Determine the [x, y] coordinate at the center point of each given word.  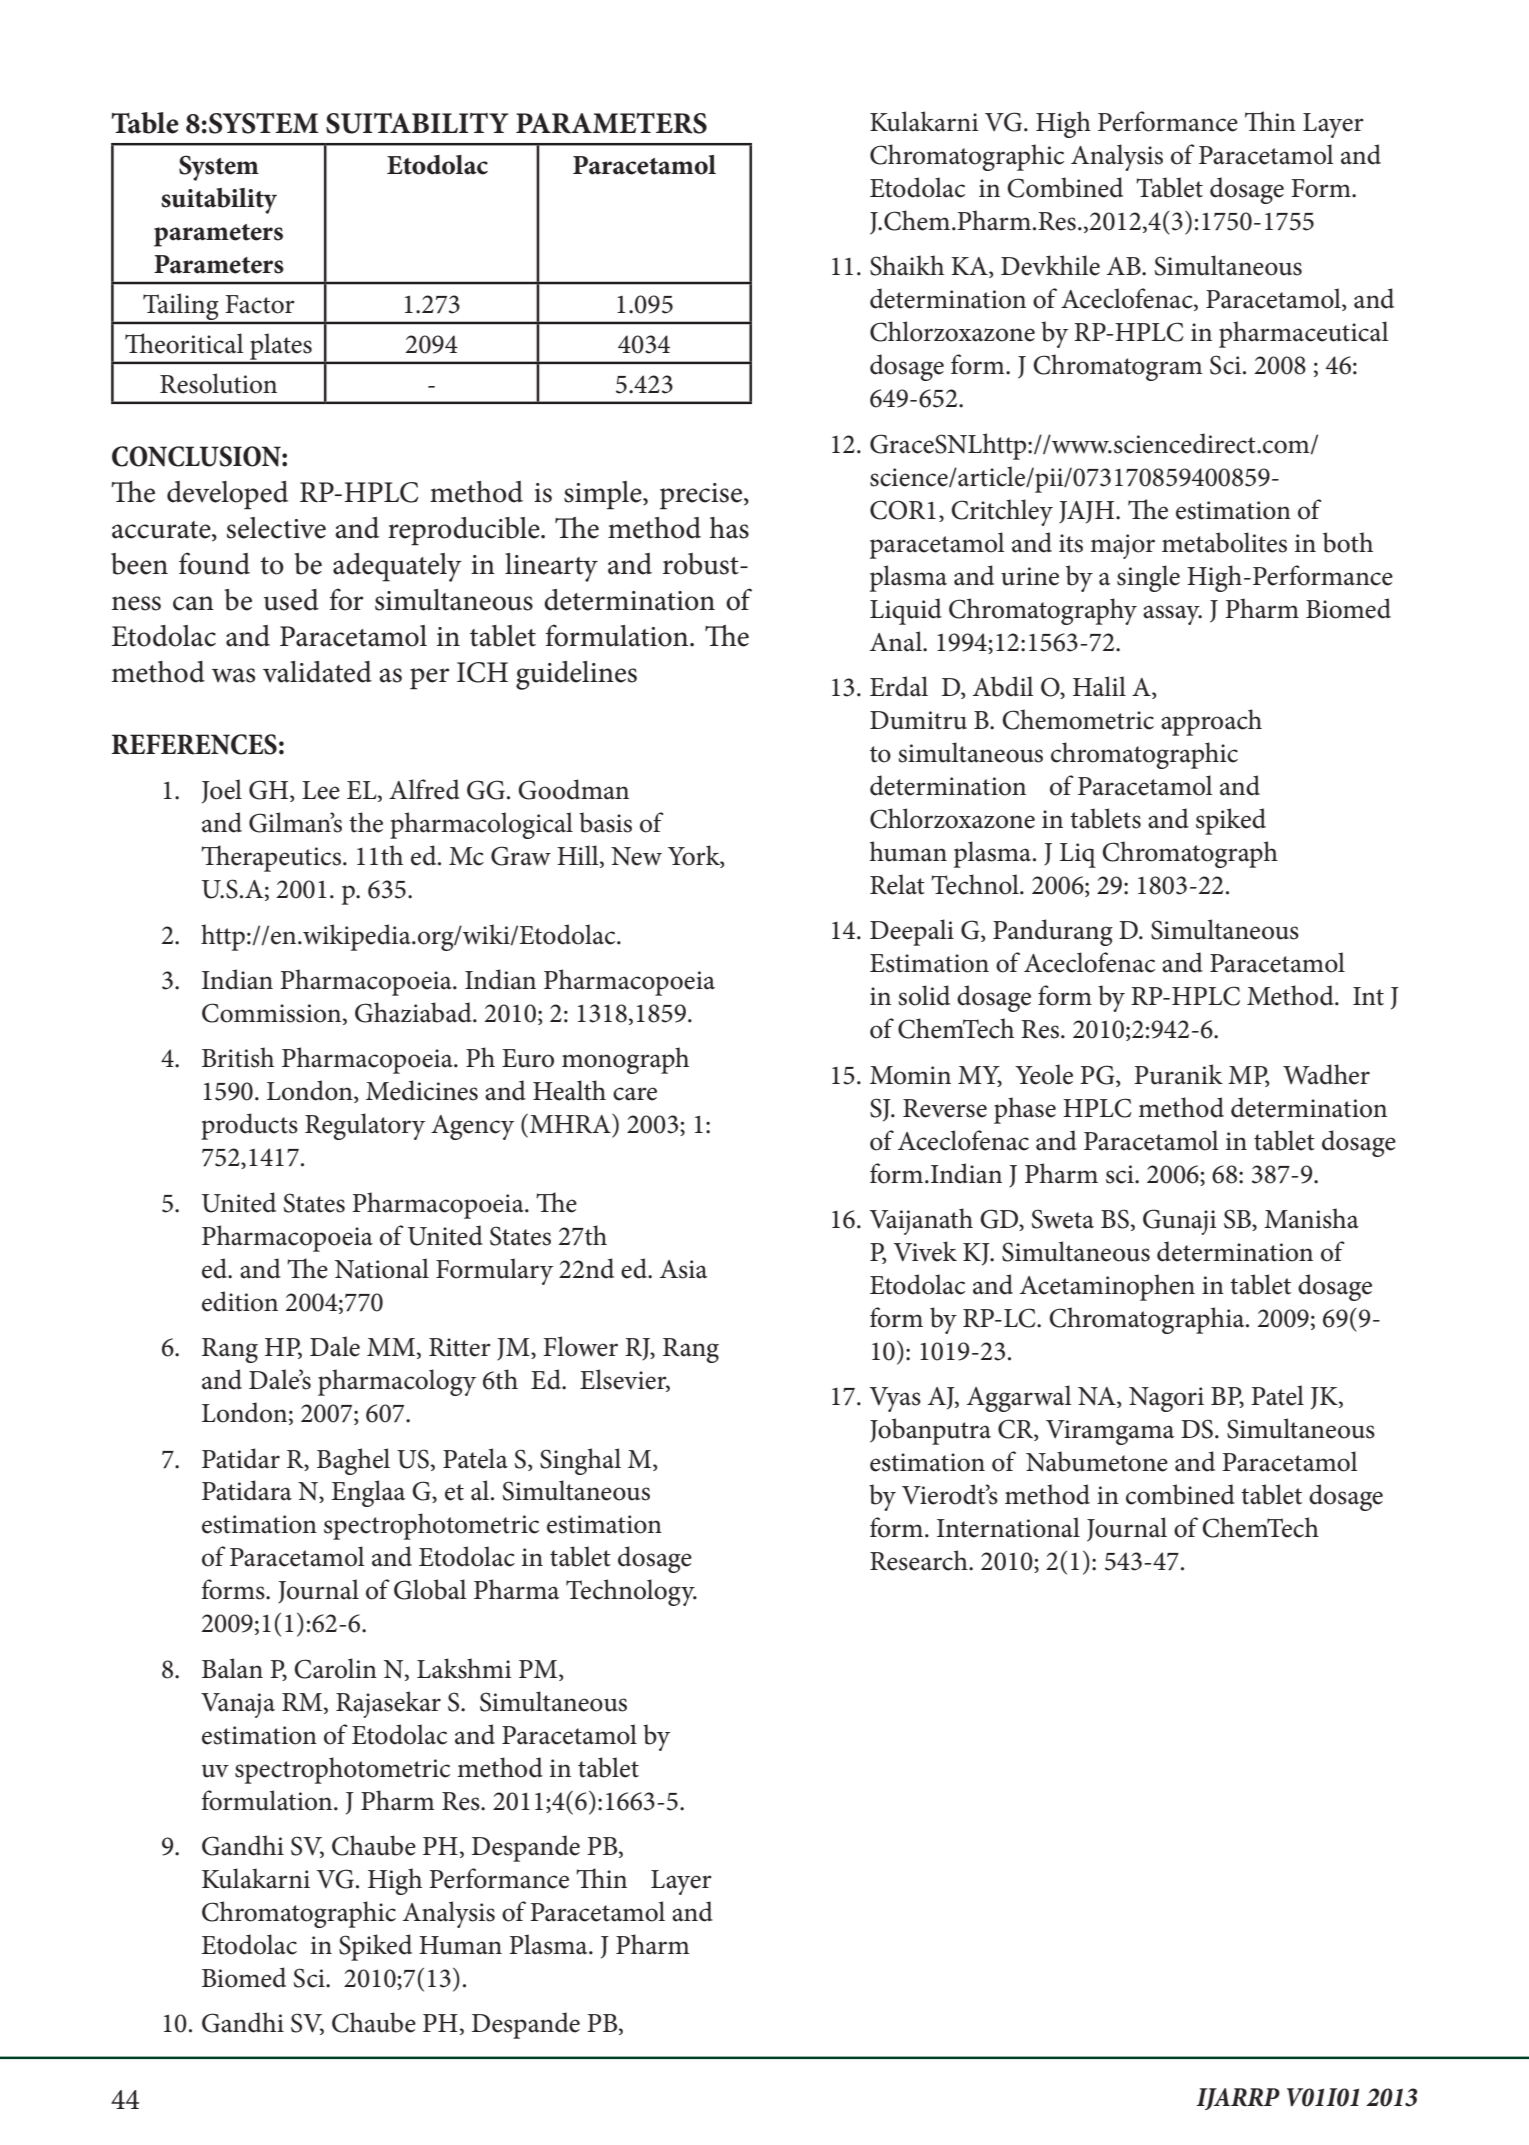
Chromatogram [1117, 367]
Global [430, 1589]
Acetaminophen [1107, 1287]
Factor [260, 304]
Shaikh [907, 265]
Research [920, 1560]
